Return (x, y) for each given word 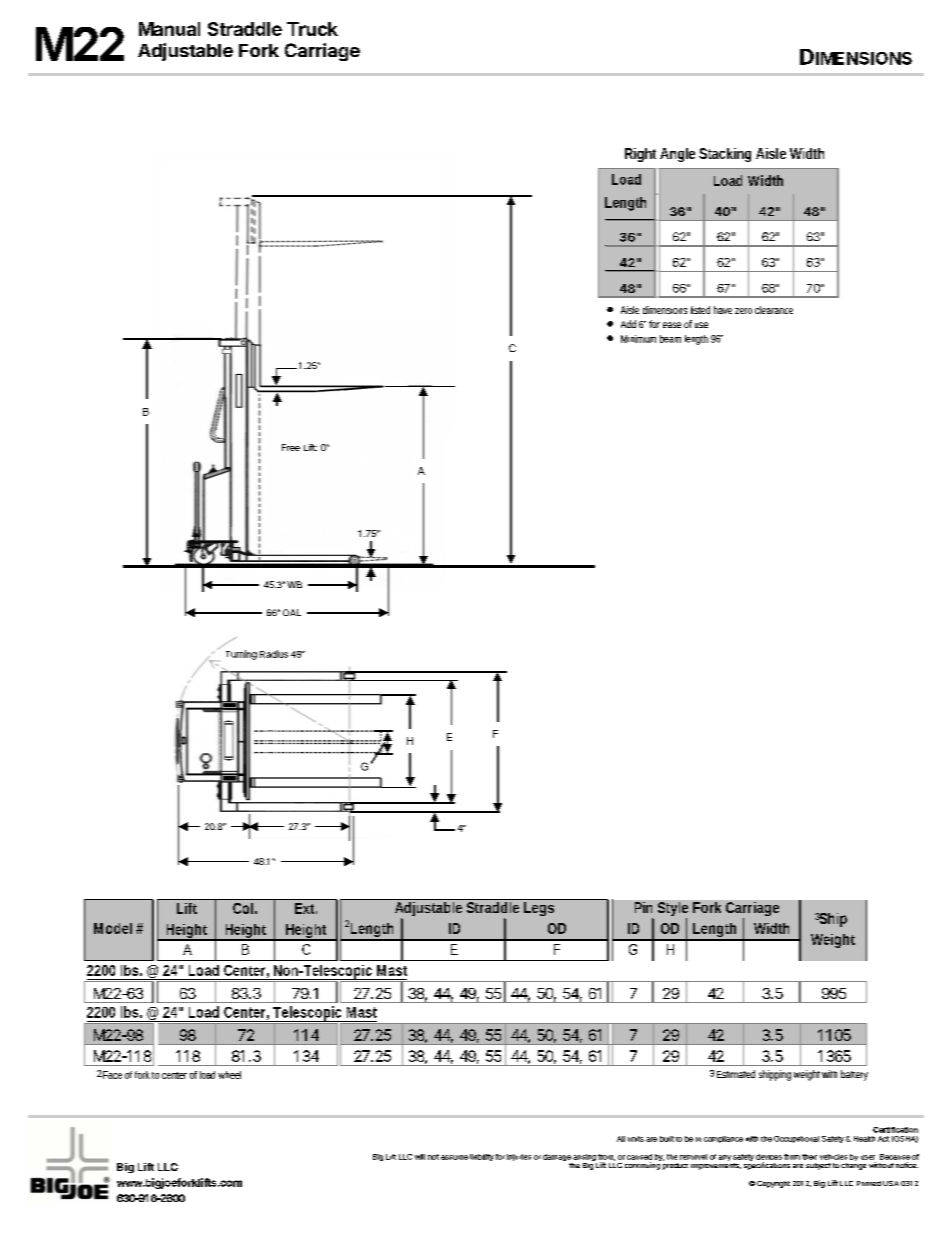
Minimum (638, 339)
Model (113, 928)
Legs (539, 907)
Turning (241, 655)
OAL (292, 612)
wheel (229, 1075)
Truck (312, 29)
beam (670, 339)
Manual (169, 29)
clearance (774, 310)
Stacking (725, 155)
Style (673, 910)
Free (291, 447)
